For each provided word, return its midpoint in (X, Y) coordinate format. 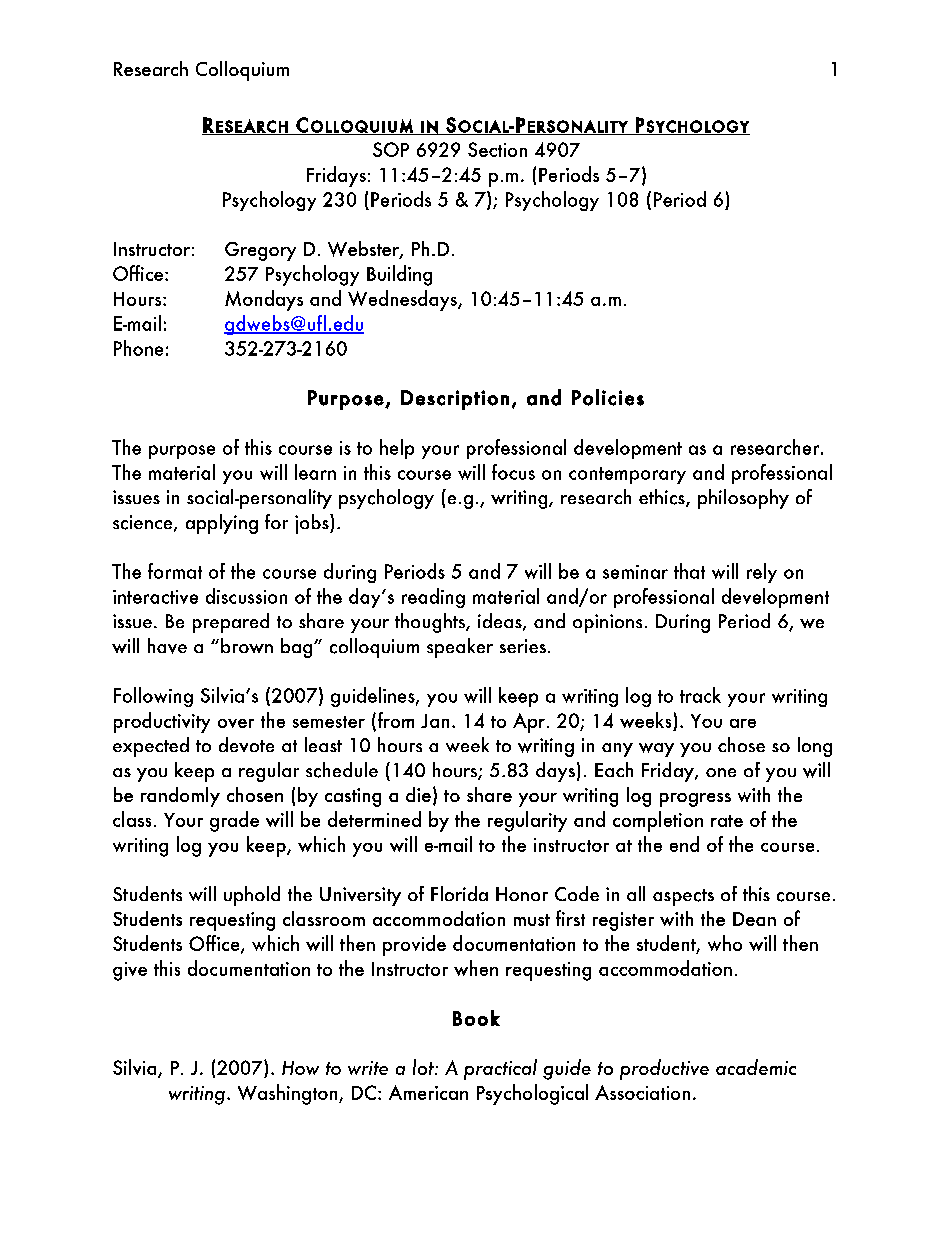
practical (500, 1069)
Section (497, 149)
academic (756, 1067)
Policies (608, 397)
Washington (289, 1094)
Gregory (260, 251)
